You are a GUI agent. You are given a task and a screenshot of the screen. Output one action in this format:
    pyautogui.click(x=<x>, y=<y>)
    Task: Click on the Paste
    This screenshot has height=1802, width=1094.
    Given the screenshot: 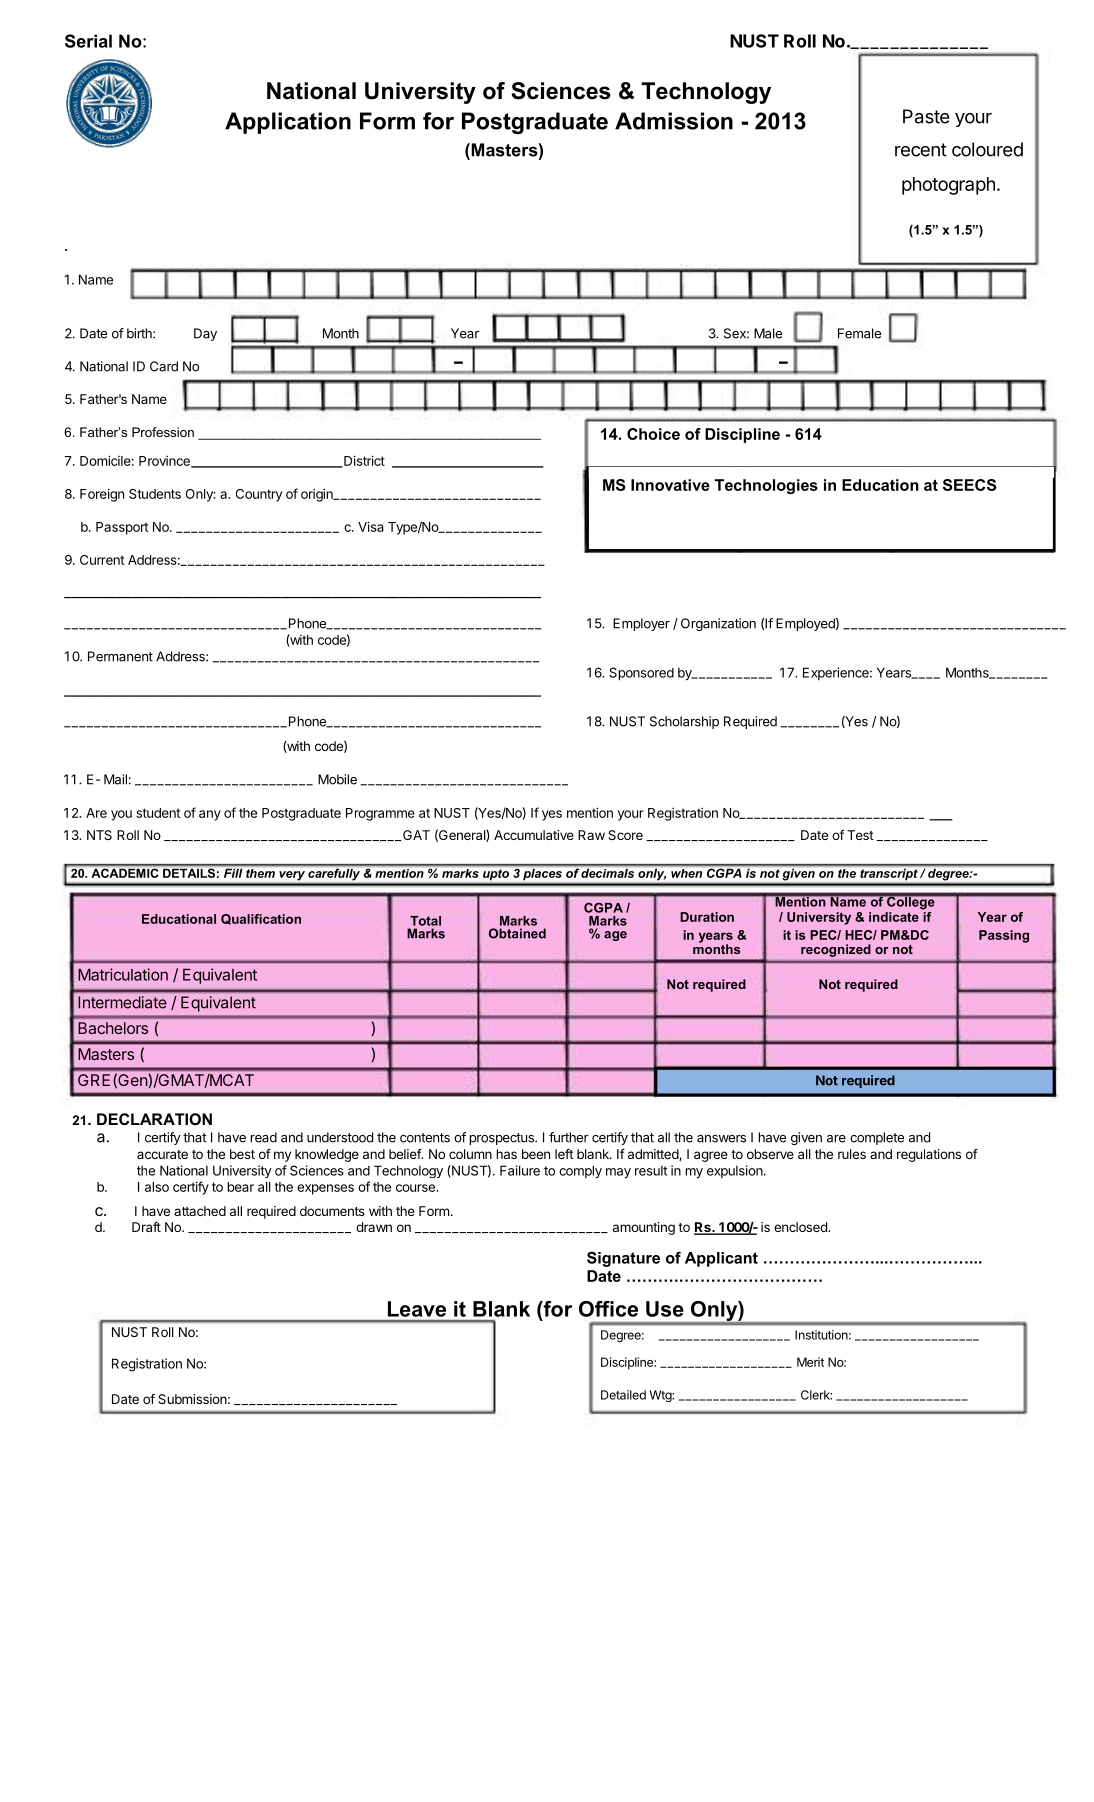 What is the action you would take?
    pyautogui.click(x=926, y=116)
